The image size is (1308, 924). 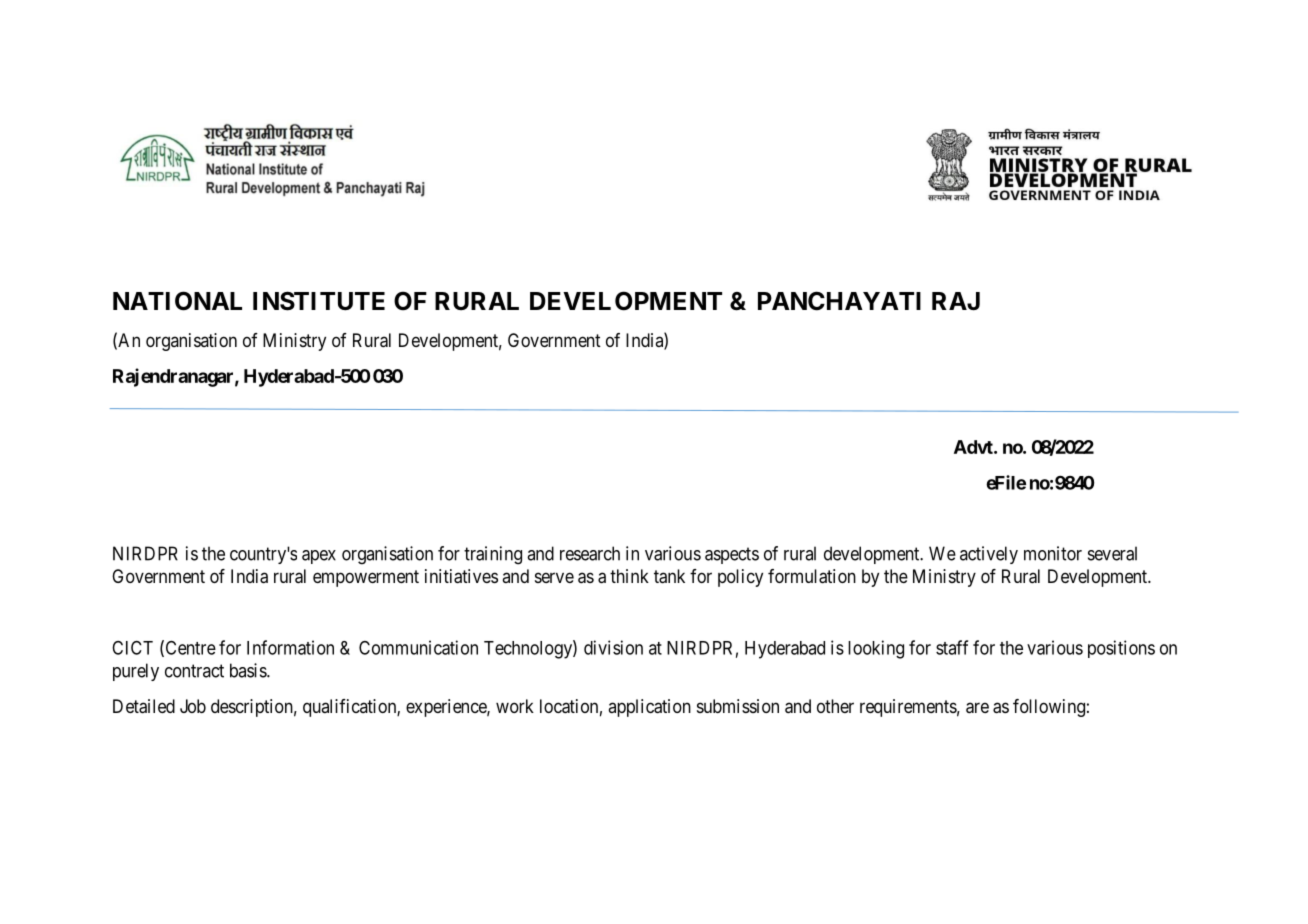 What do you see at coordinates (590, 553) in the page?
I see `research` at bounding box center [590, 553].
